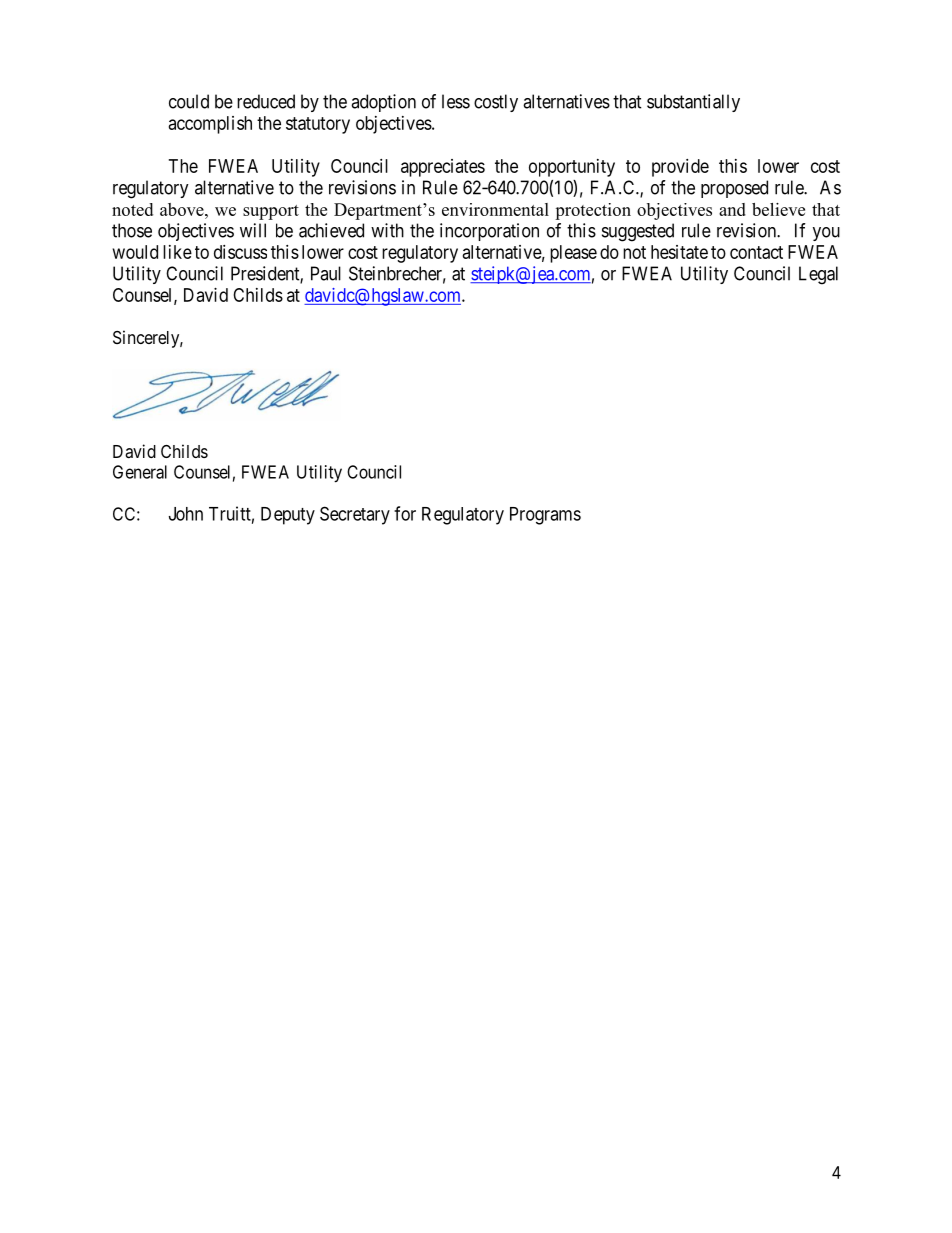  What do you see at coordinates (326, 273) in the screenshot?
I see `Paul` at bounding box center [326, 273].
